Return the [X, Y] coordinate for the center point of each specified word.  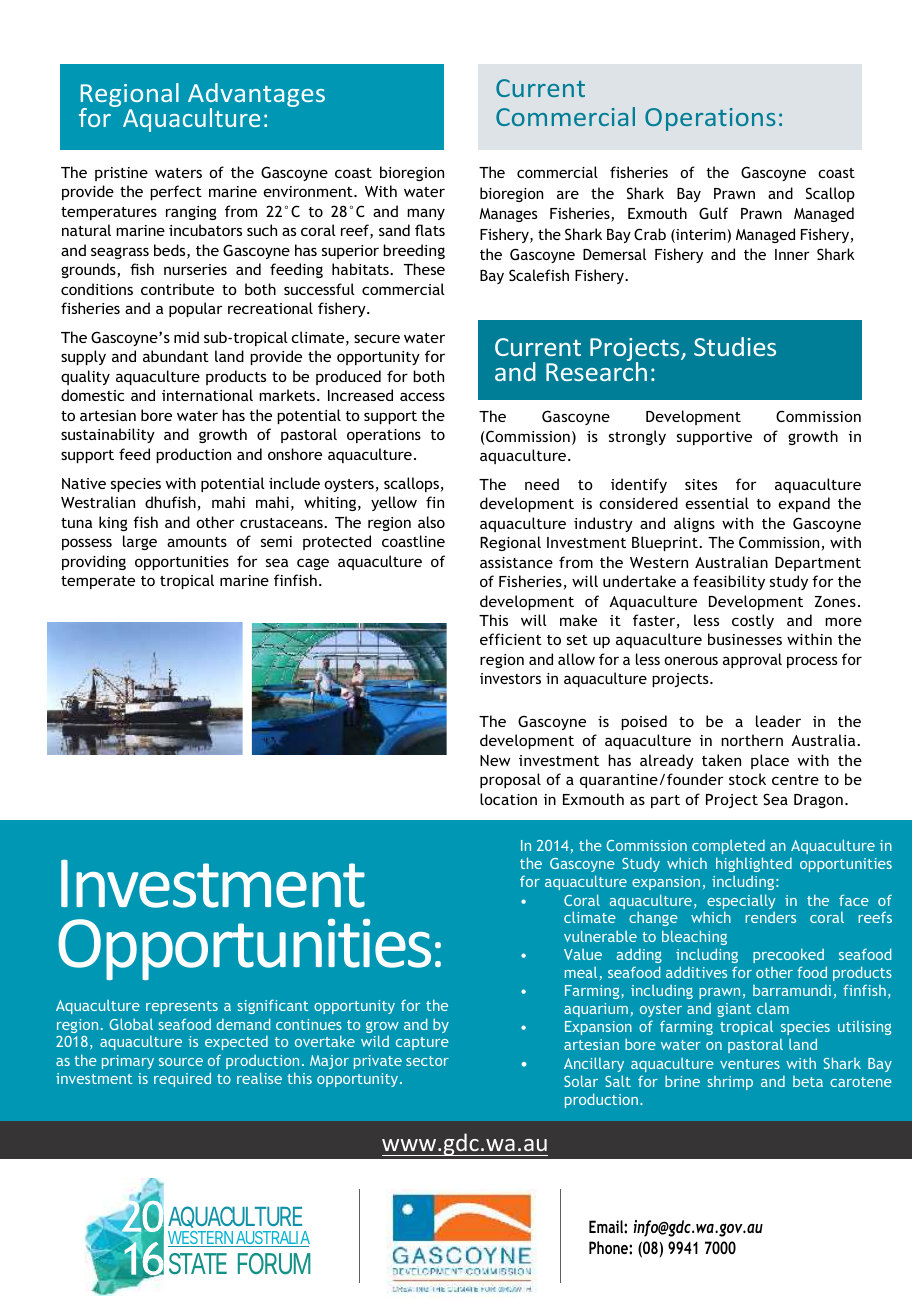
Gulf [713, 213]
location [508, 799]
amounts [197, 542]
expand [804, 504]
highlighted [754, 864]
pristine [121, 174]
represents [182, 1007]
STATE [198, 1264]
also [431, 522]
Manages [508, 215]
